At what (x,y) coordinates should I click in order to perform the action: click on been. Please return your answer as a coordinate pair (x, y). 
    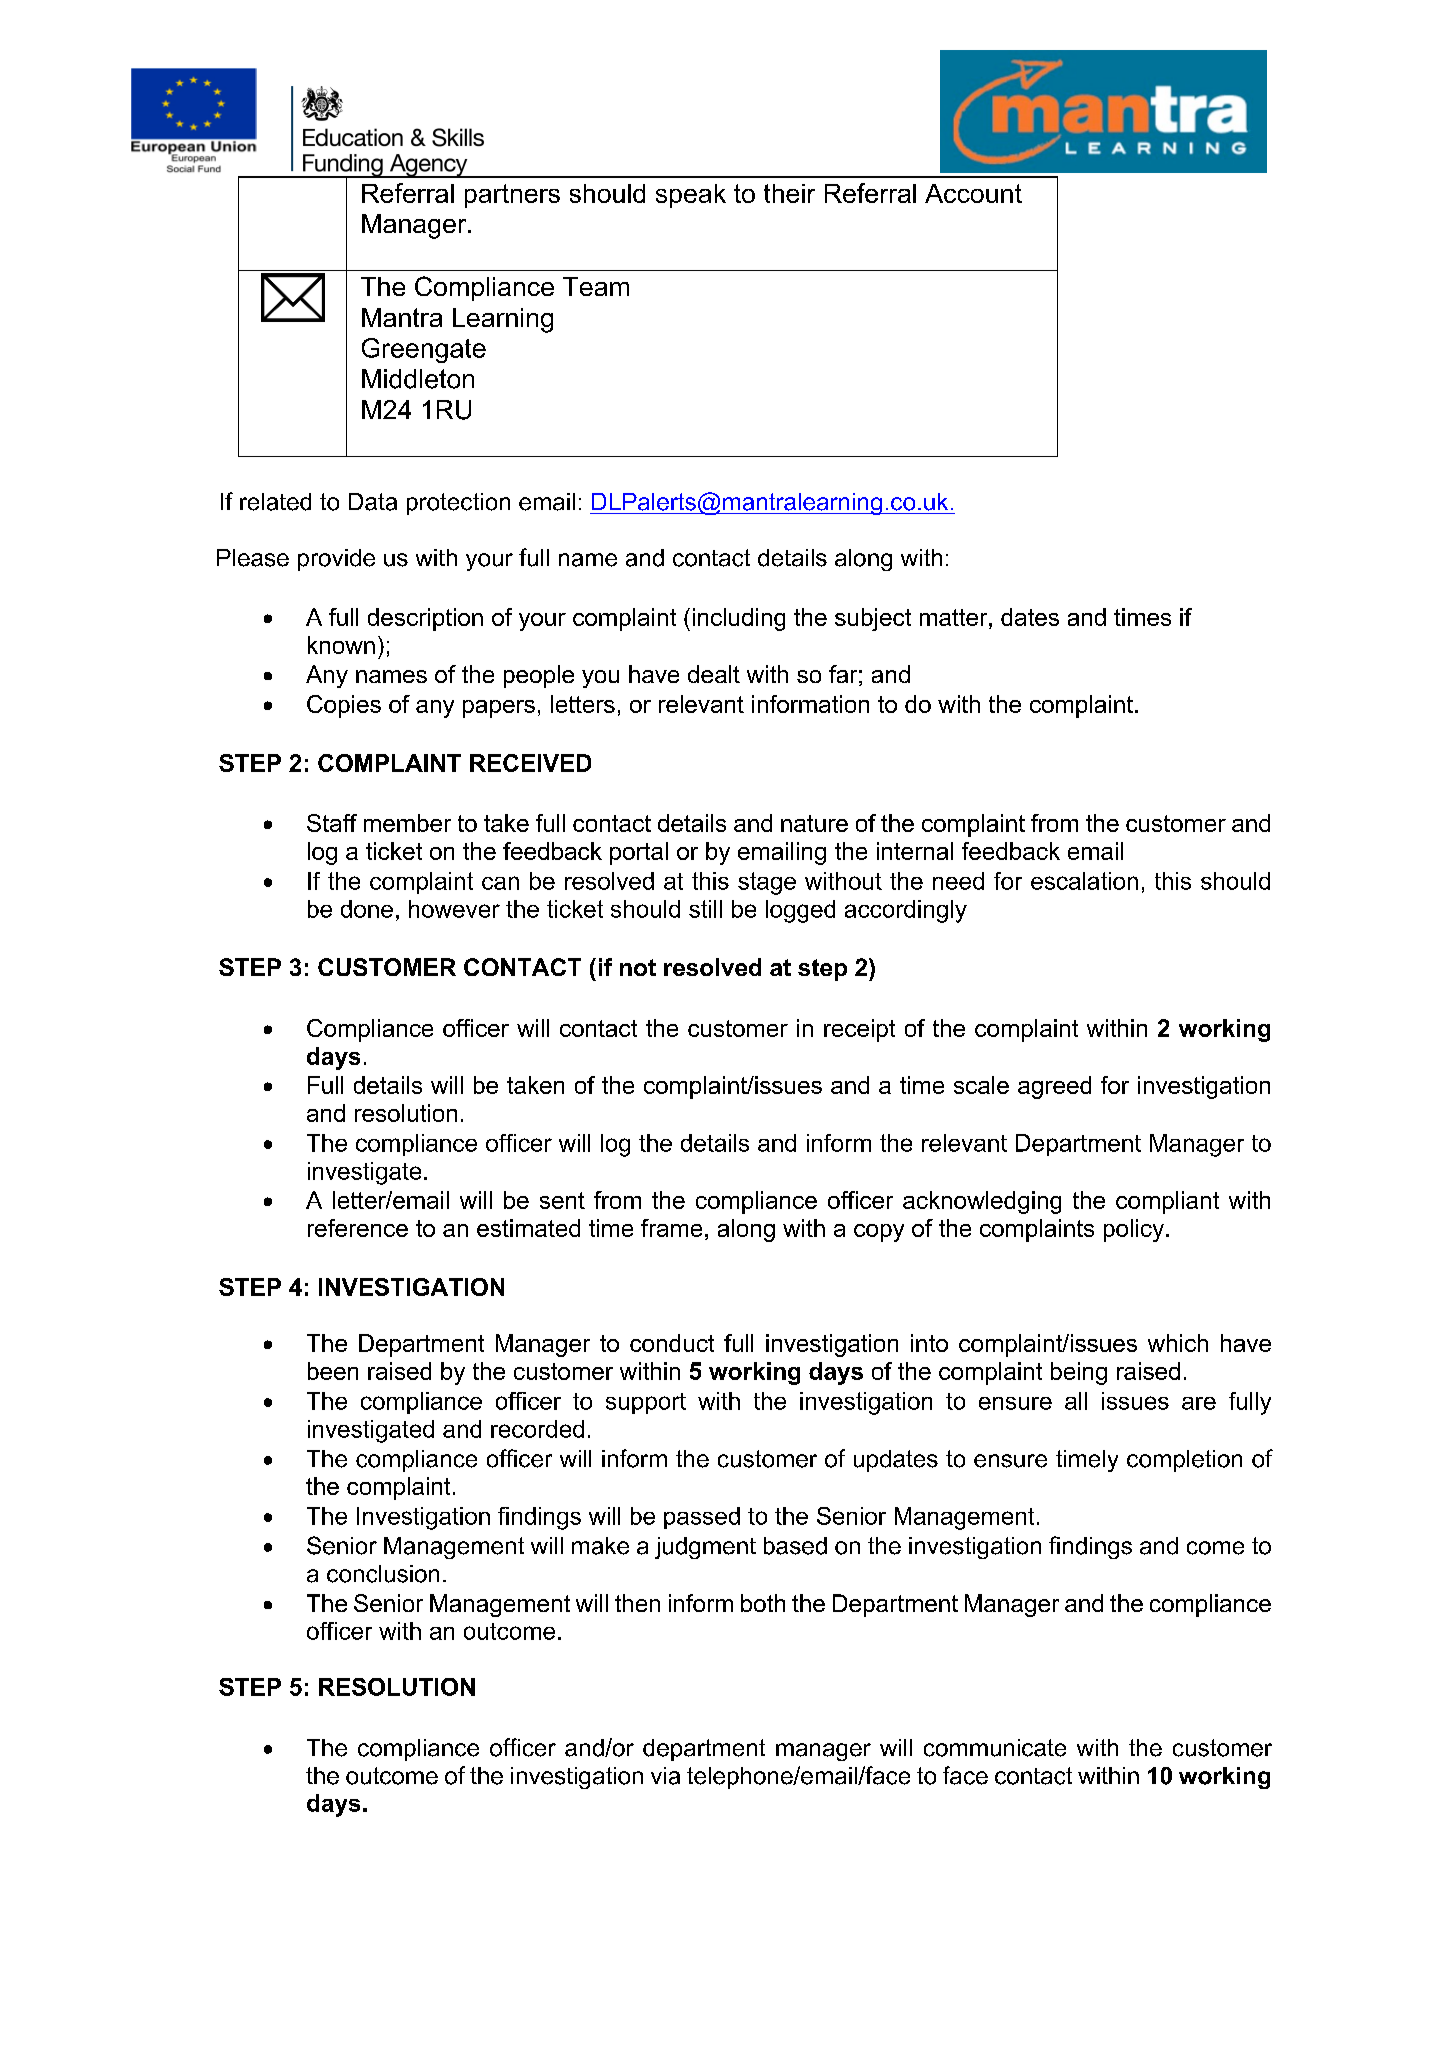
    Looking at the image, I should click on (333, 1371).
